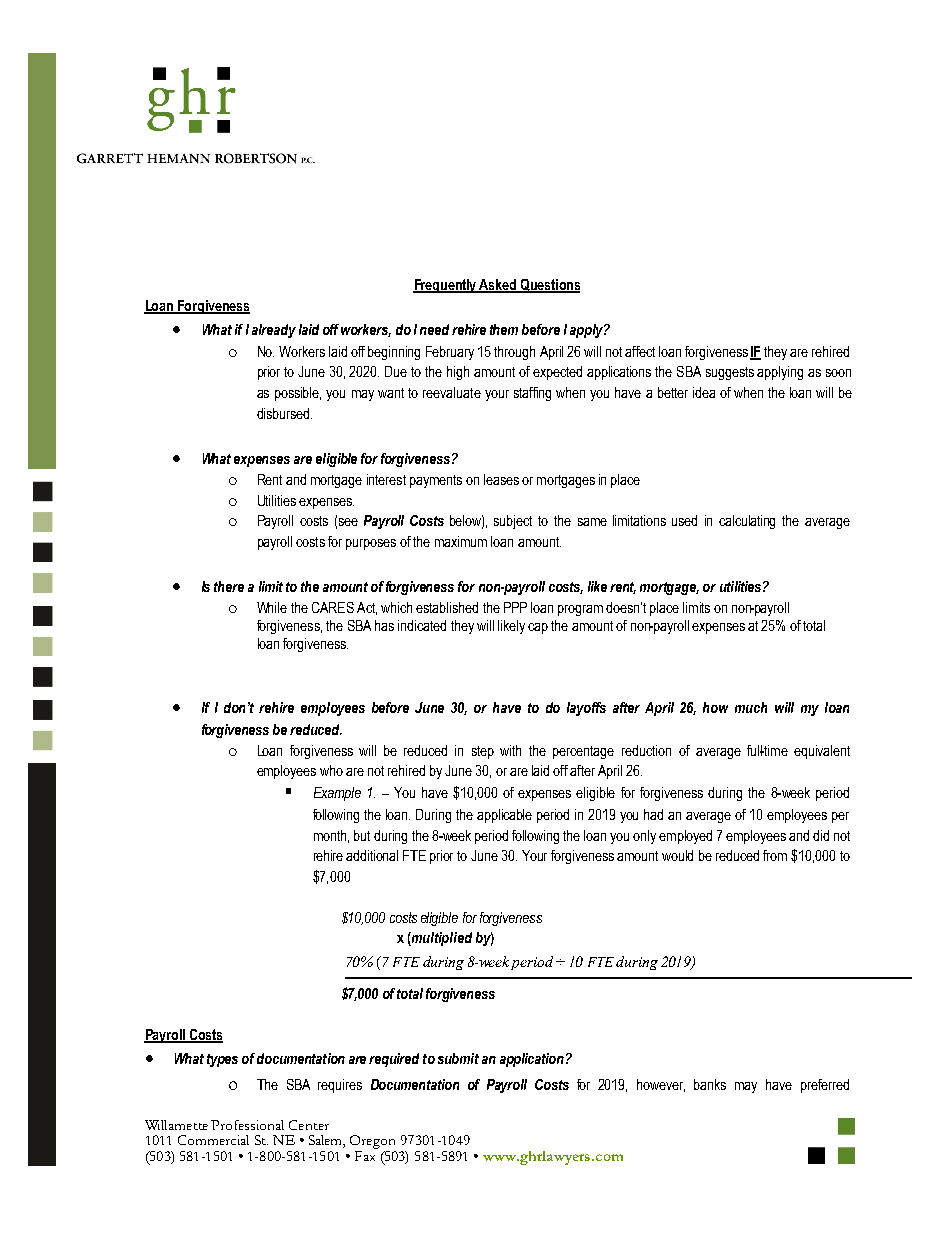  What do you see at coordinates (504, 329) in the screenshot?
I see `them` at bounding box center [504, 329].
